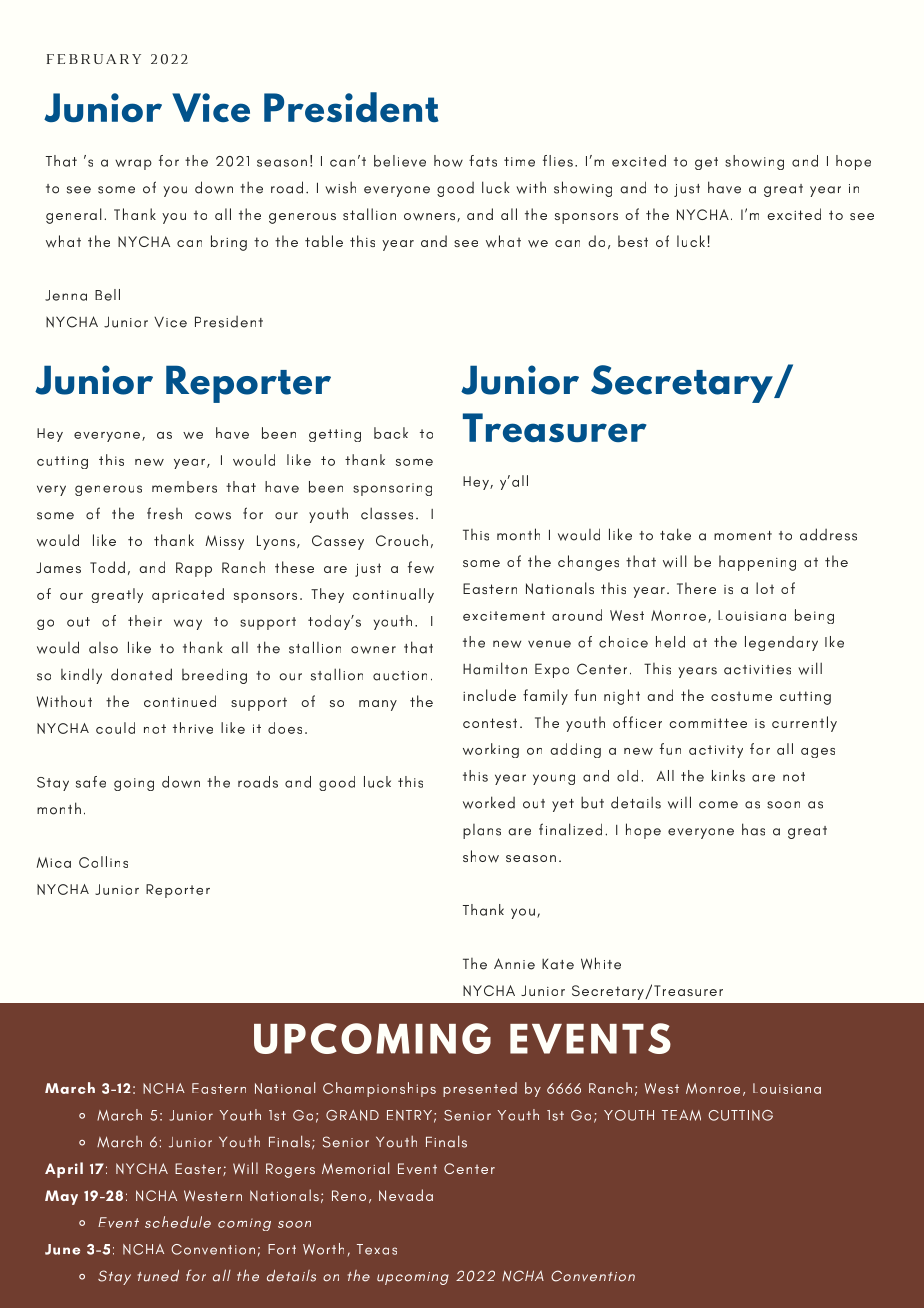  What do you see at coordinates (178, 1222) in the image?
I see `schedule` at bounding box center [178, 1222].
